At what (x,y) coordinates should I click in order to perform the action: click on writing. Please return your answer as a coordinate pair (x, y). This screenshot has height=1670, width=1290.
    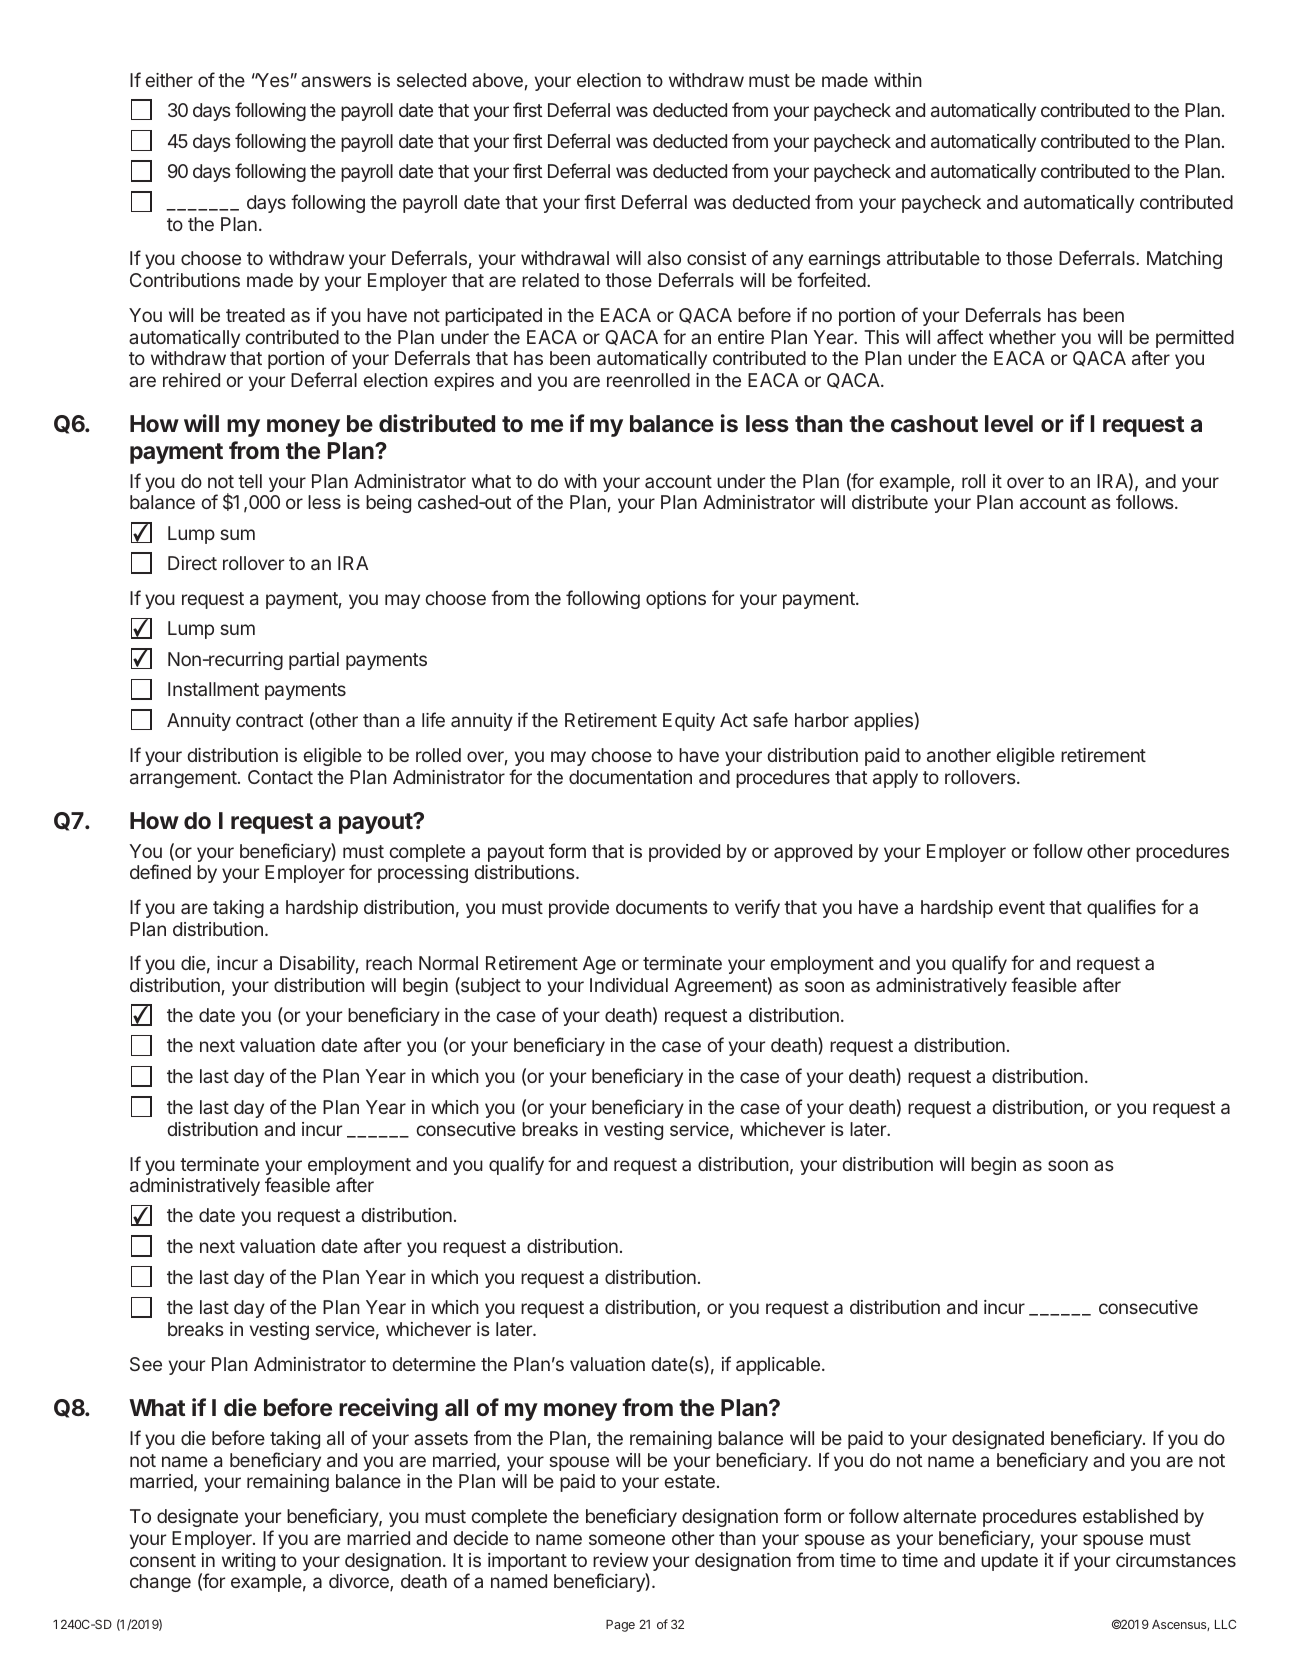
    Looking at the image, I should click on (248, 1562).
